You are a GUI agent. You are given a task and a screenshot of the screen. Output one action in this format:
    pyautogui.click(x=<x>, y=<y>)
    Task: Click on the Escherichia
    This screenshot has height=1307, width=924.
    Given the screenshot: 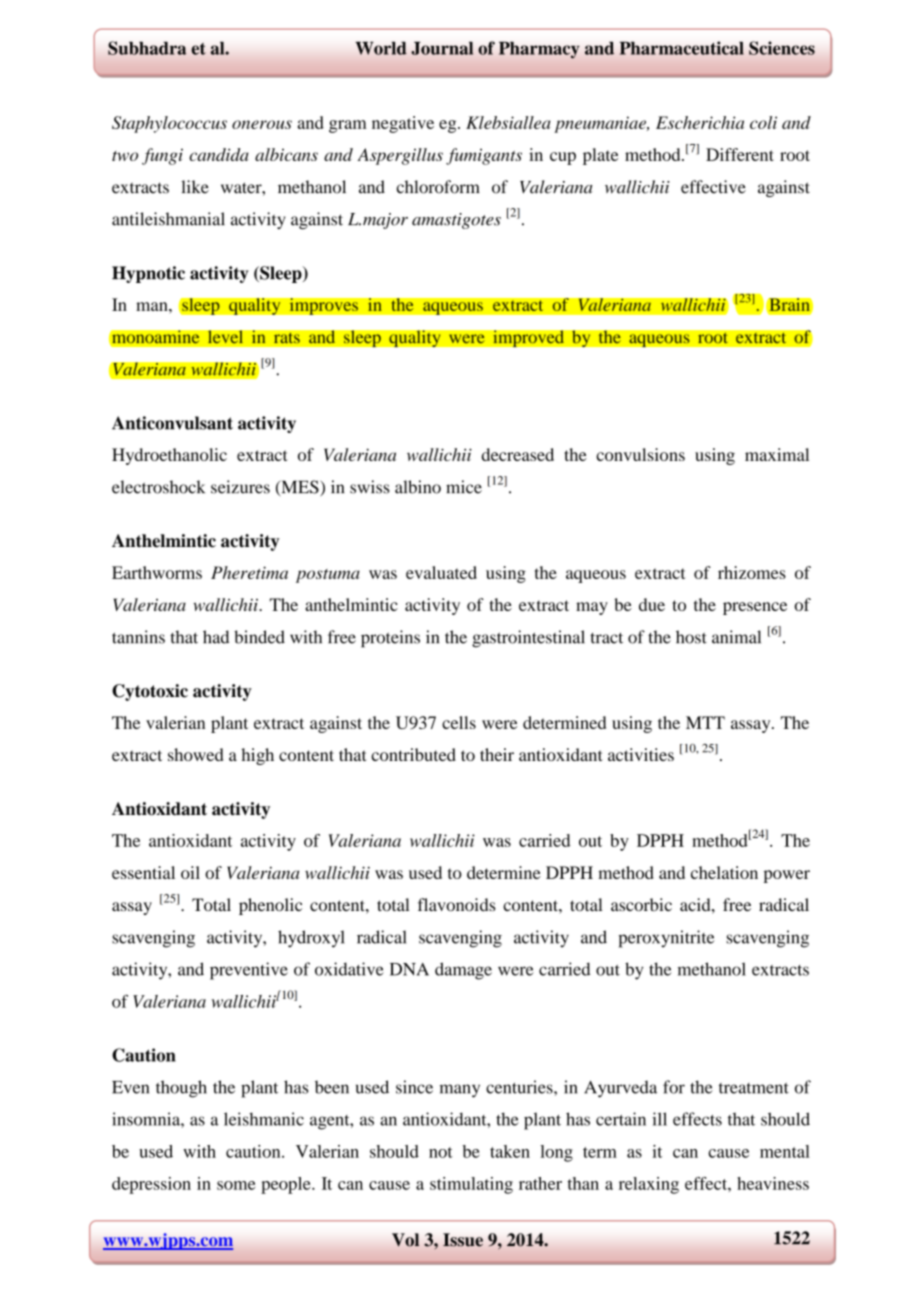 What is the action you would take?
    pyautogui.click(x=700, y=122)
